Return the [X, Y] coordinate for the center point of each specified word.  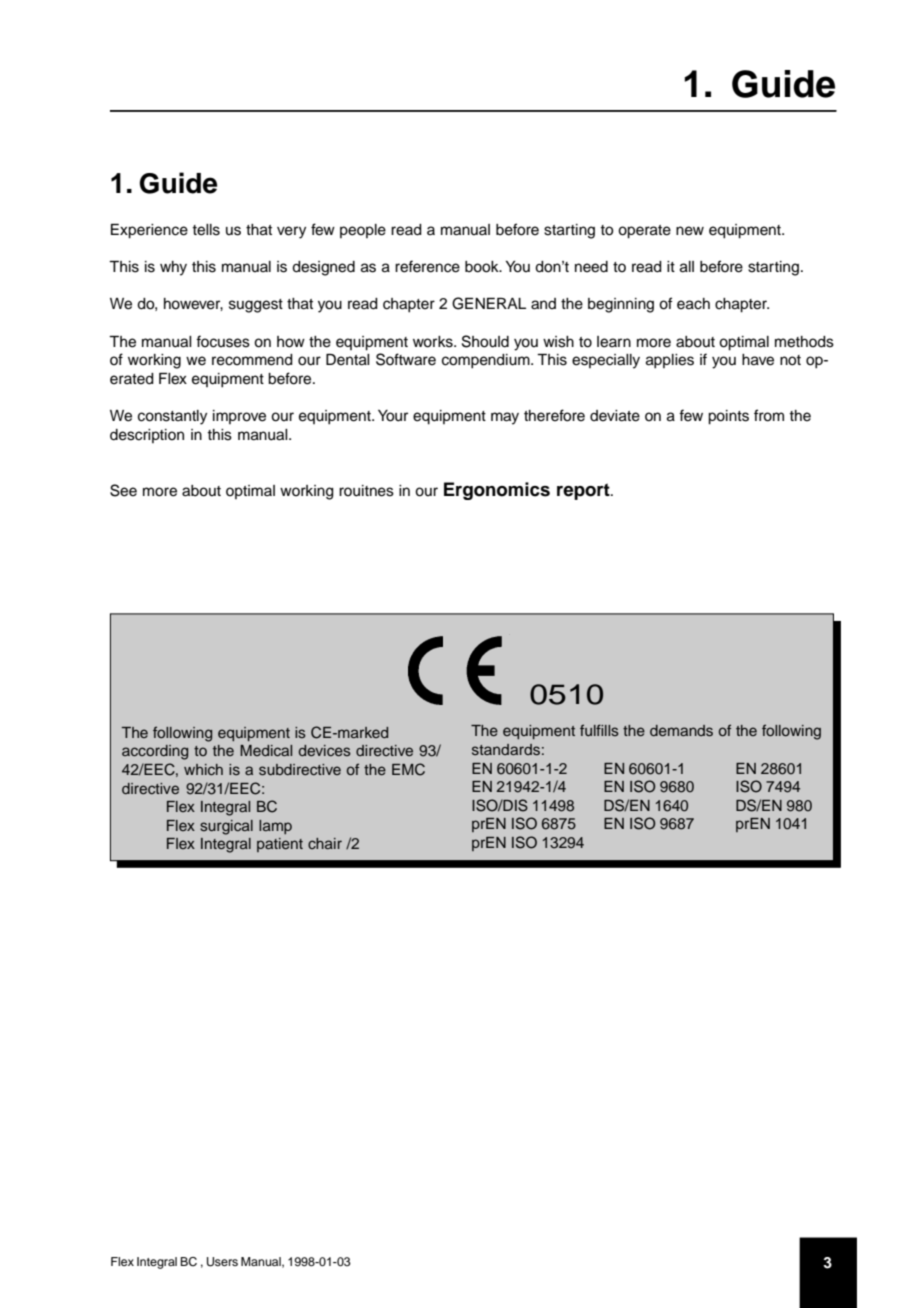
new [690, 231]
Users [222, 1262]
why [173, 268]
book [483, 267]
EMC [408, 769]
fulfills [599, 730]
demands [681, 730]
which [203, 769]
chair [325, 843]
